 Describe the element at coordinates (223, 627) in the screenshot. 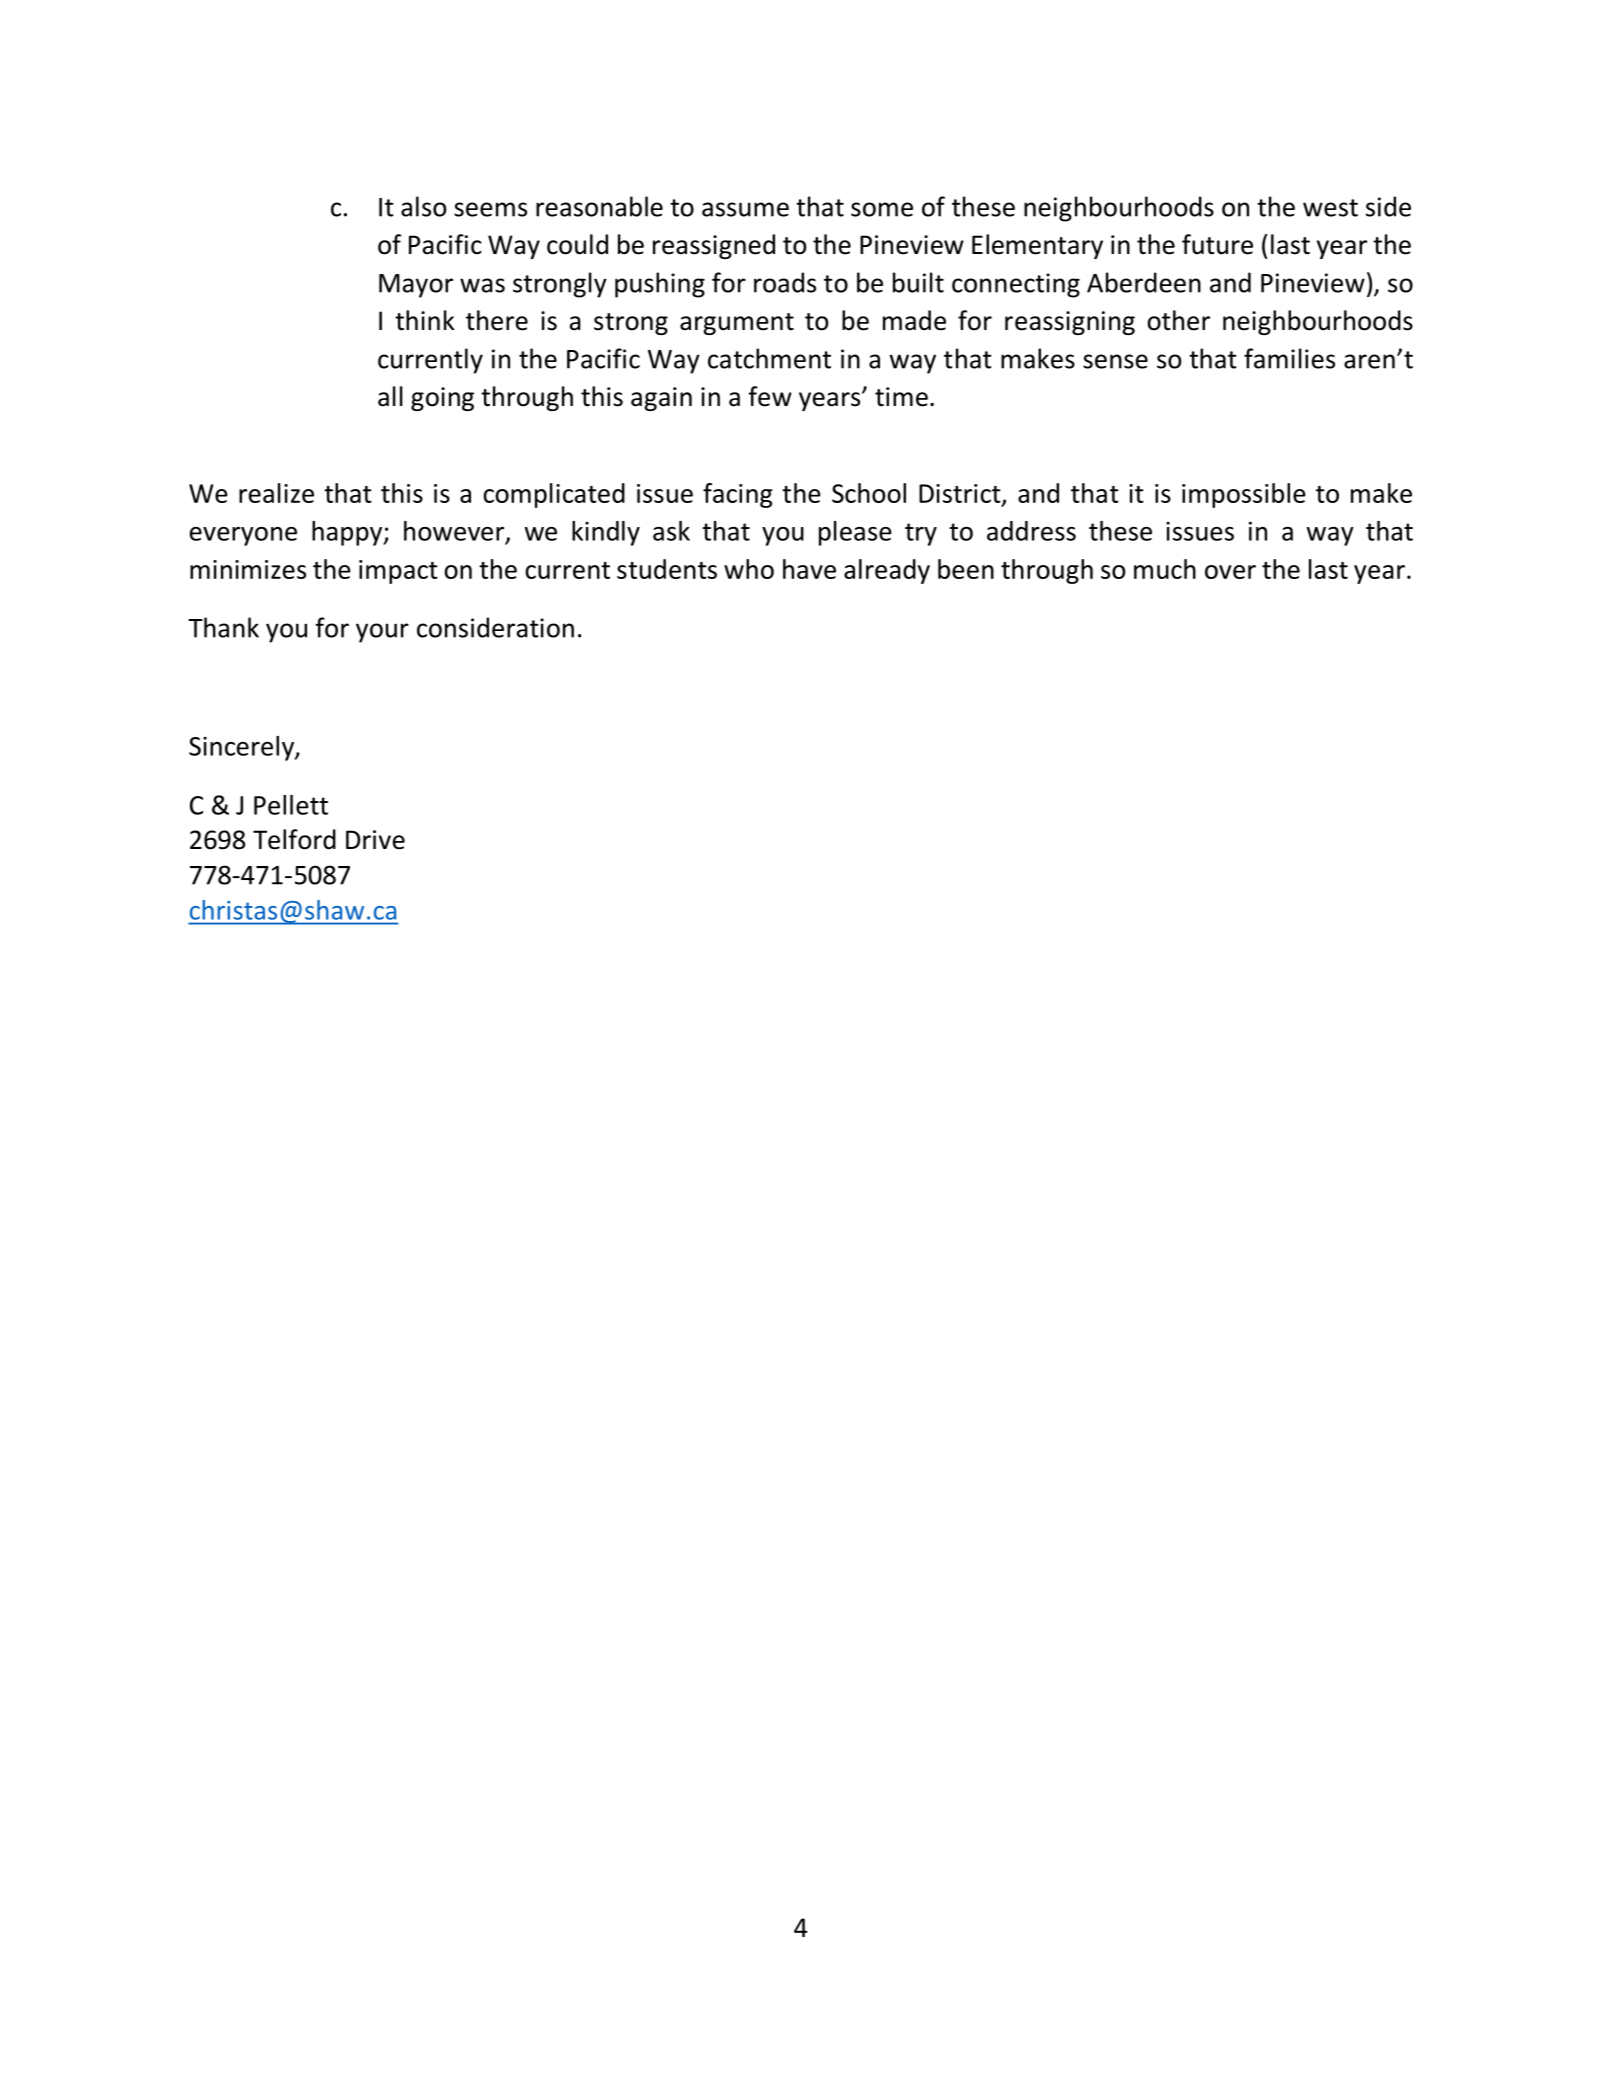

I see `Thank` at that location.
